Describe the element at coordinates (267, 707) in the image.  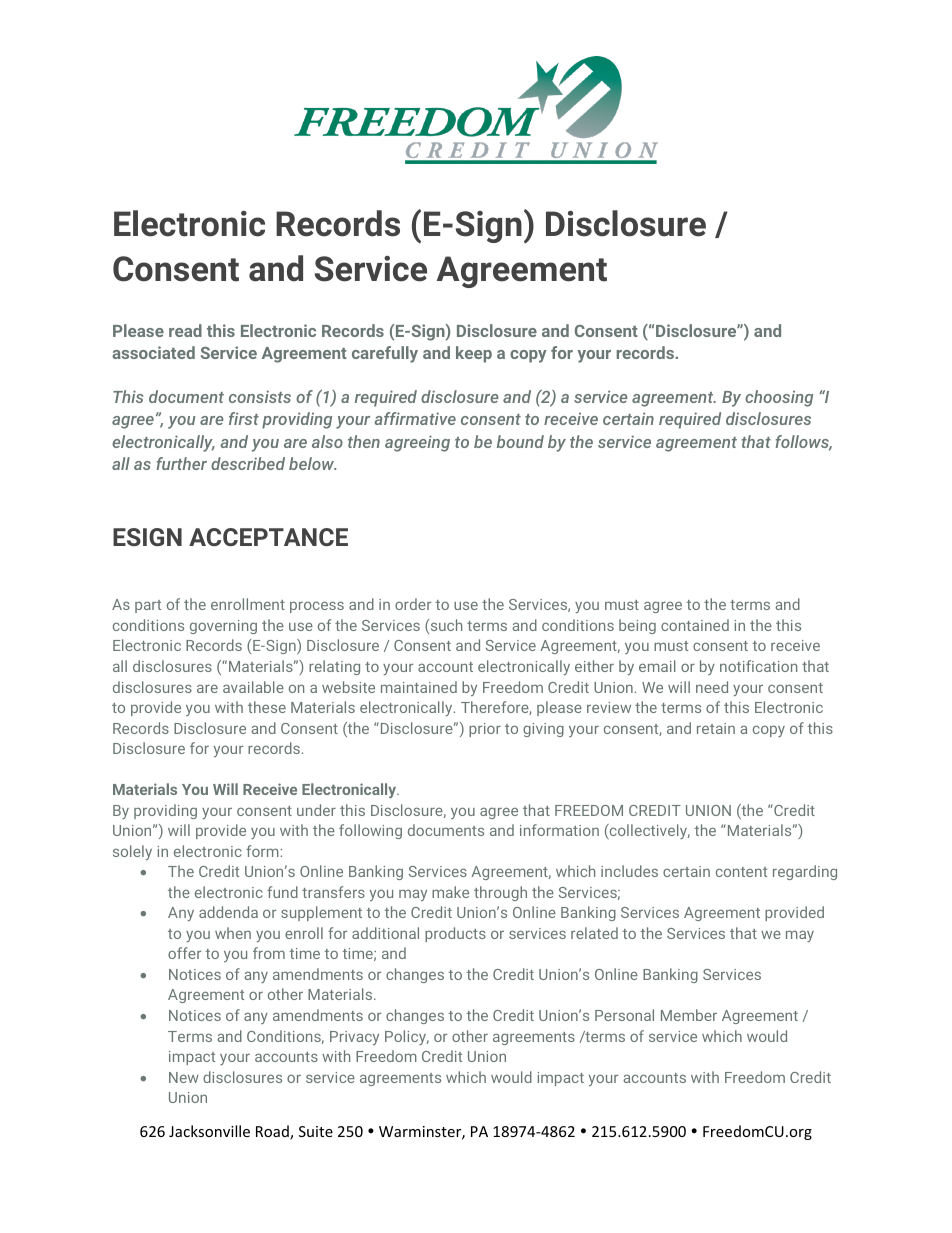
I see `these` at that location.
